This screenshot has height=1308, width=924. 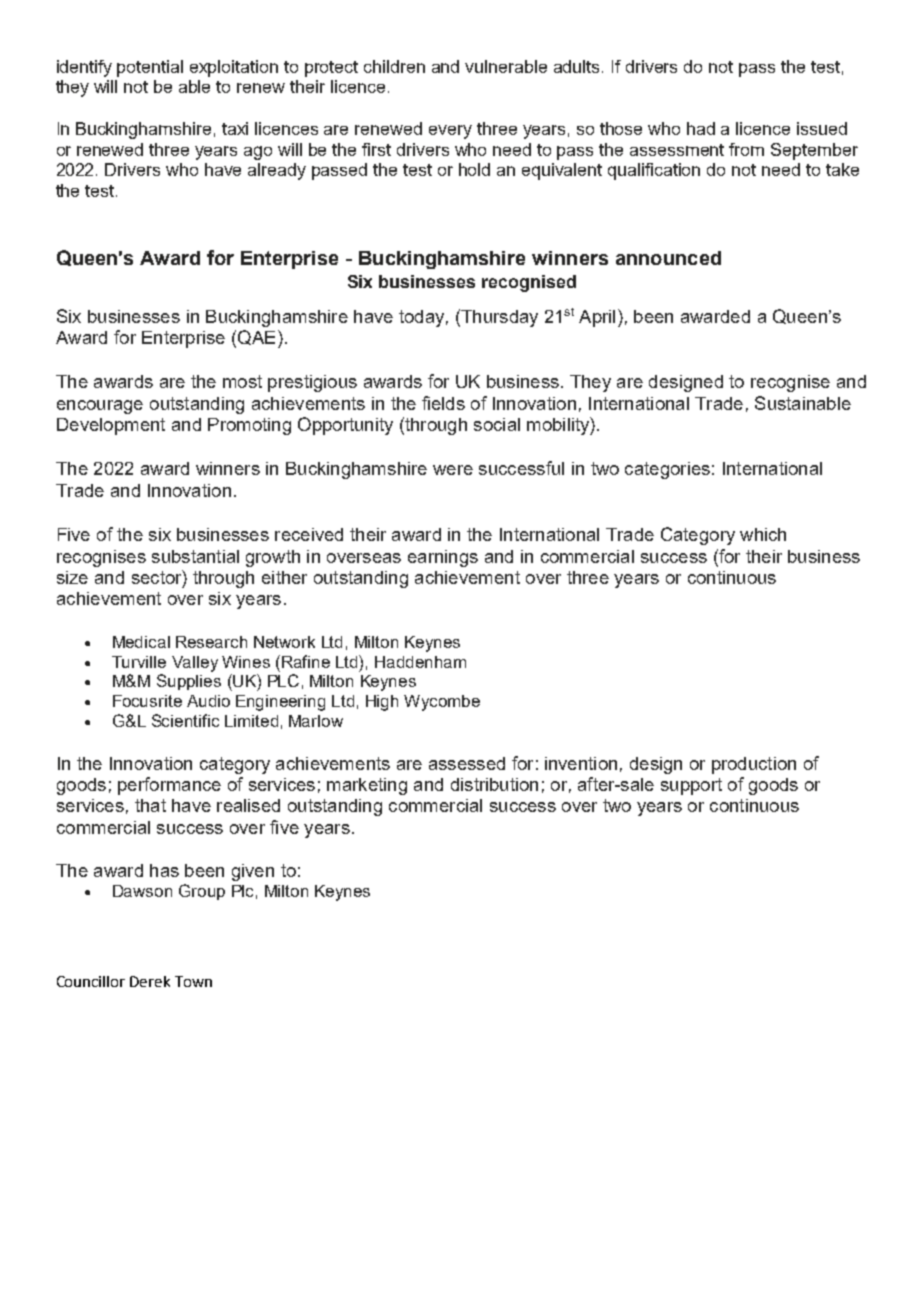 I want to click on Derek, so click(x=150, y=981).
